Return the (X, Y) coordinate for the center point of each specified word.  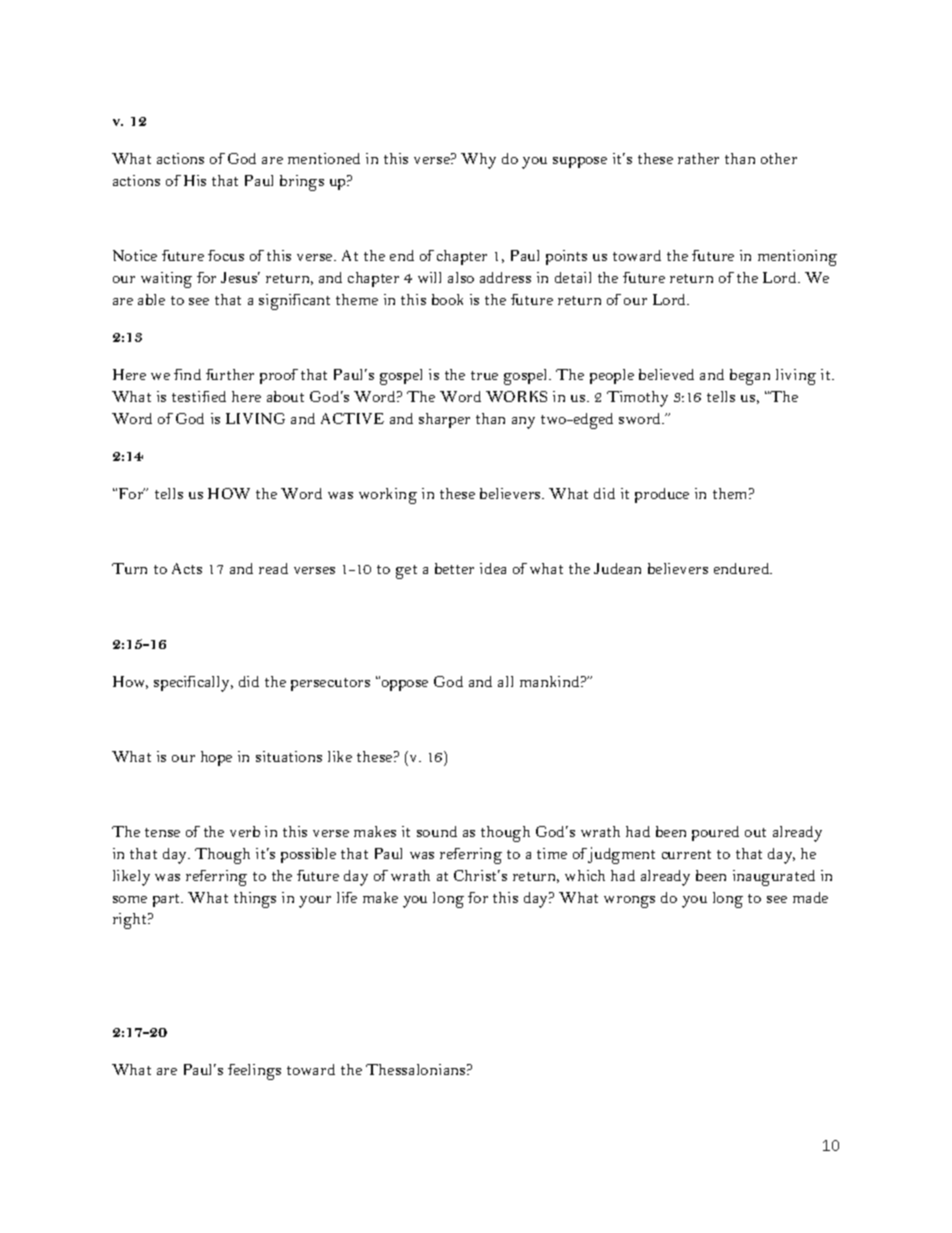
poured (715, 833)
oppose (403, 684)
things (255, 900)
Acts (187, 568)
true (484, 375)
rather (698, 158)
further (230, 374)
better (454, 568)
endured (743, 568)
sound (437, 831)
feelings (254, 1072)
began (750, 377)
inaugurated (774, 878)
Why (478, 161)
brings (302, 183)
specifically (193, 684)
